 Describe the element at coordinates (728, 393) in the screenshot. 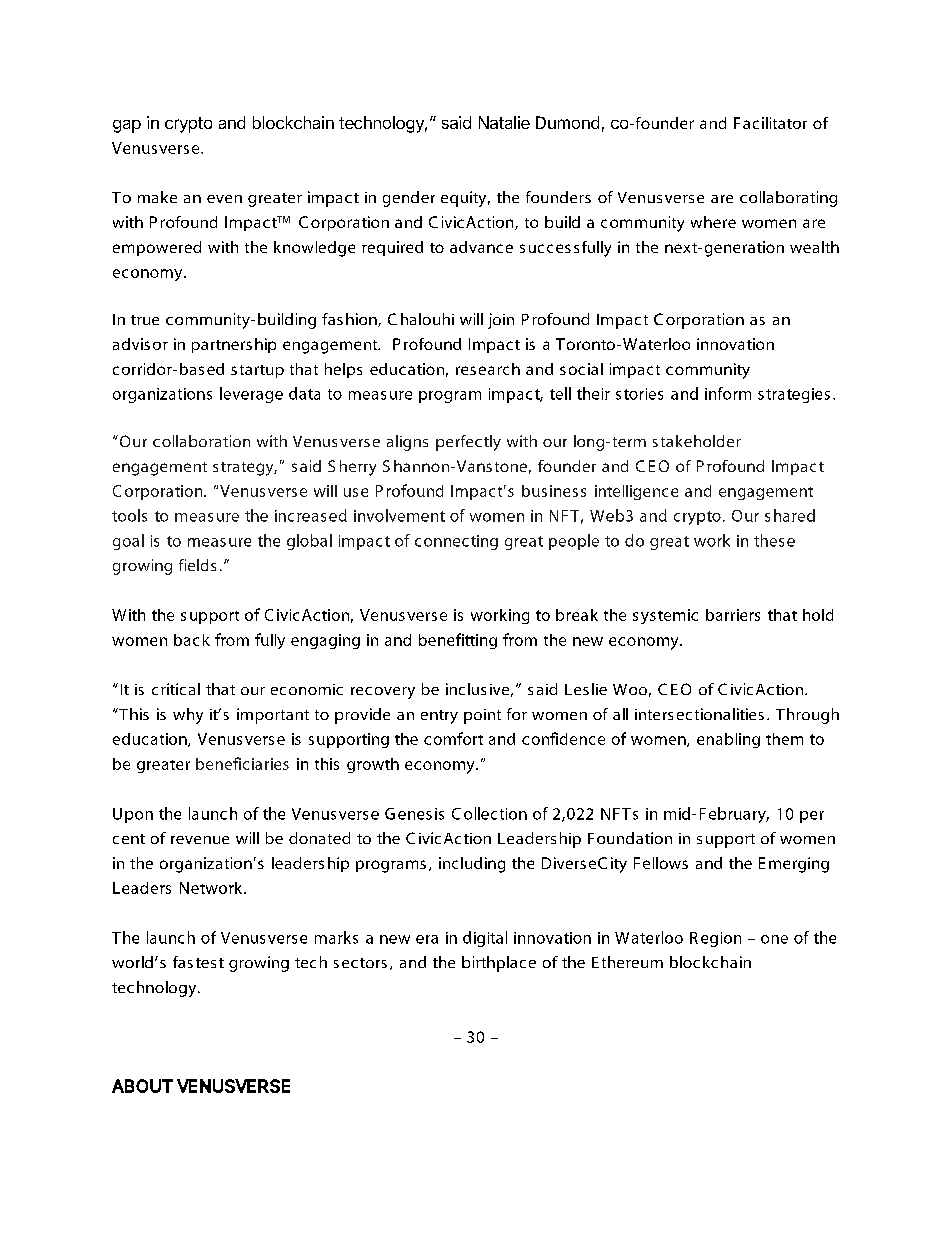

I see `inform` at that location.
